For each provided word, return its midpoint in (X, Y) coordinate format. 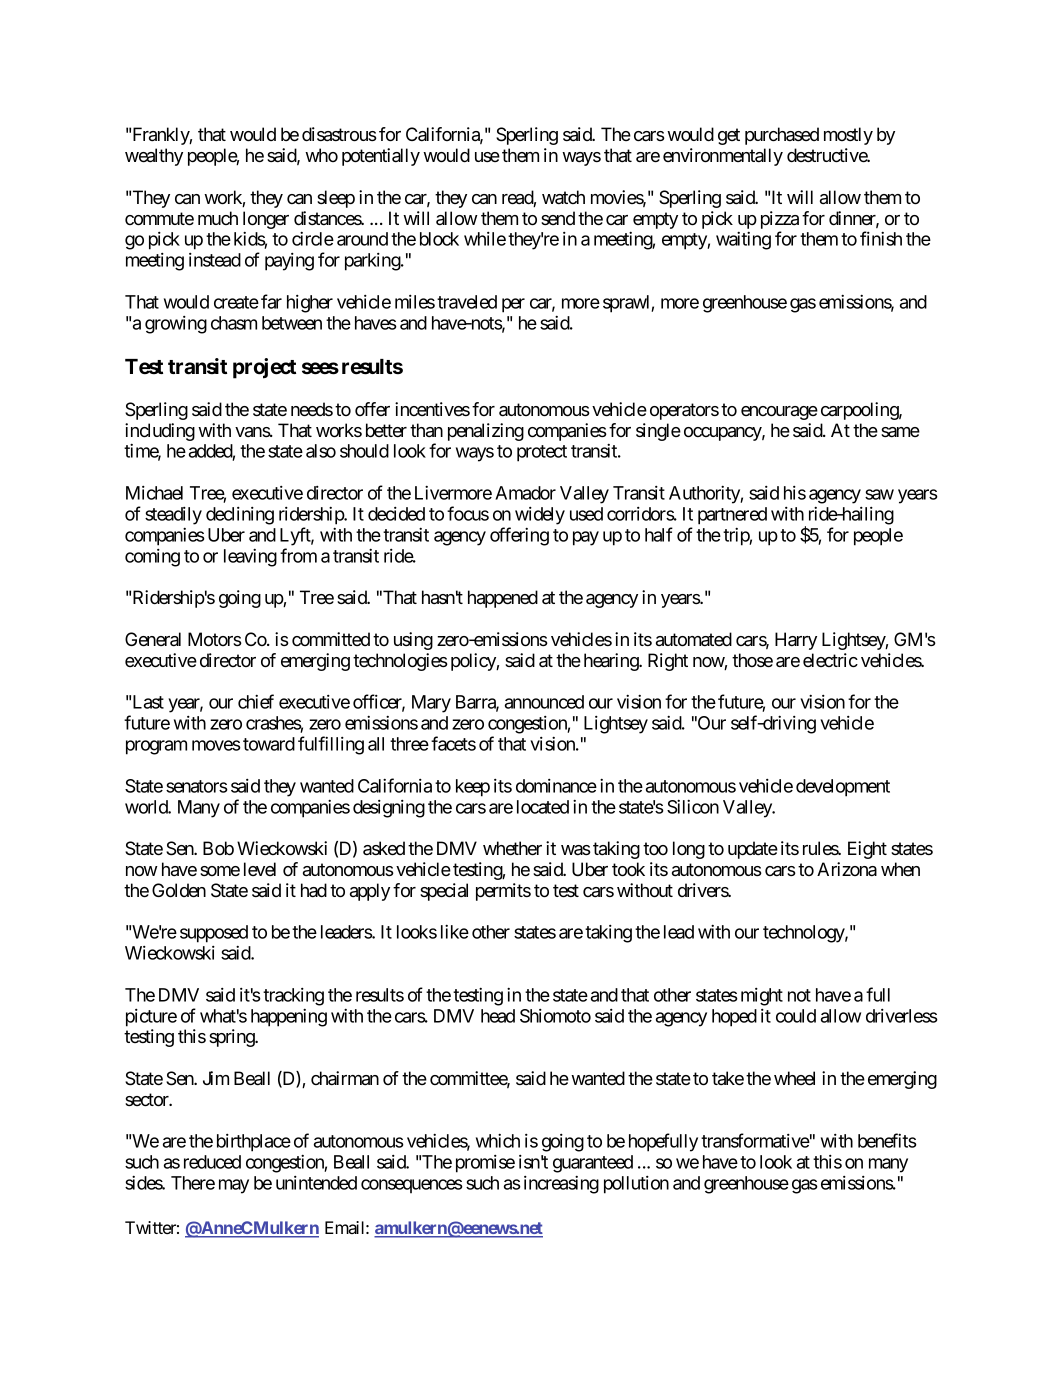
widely (540, 516)
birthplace (254, 1143)
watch (563, 197)
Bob (218, 848)
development (843, 788)
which (498, 1141)
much (218, 218)
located (543, 807)
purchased (782, 136)
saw (879, 494)
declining (240, 516)
